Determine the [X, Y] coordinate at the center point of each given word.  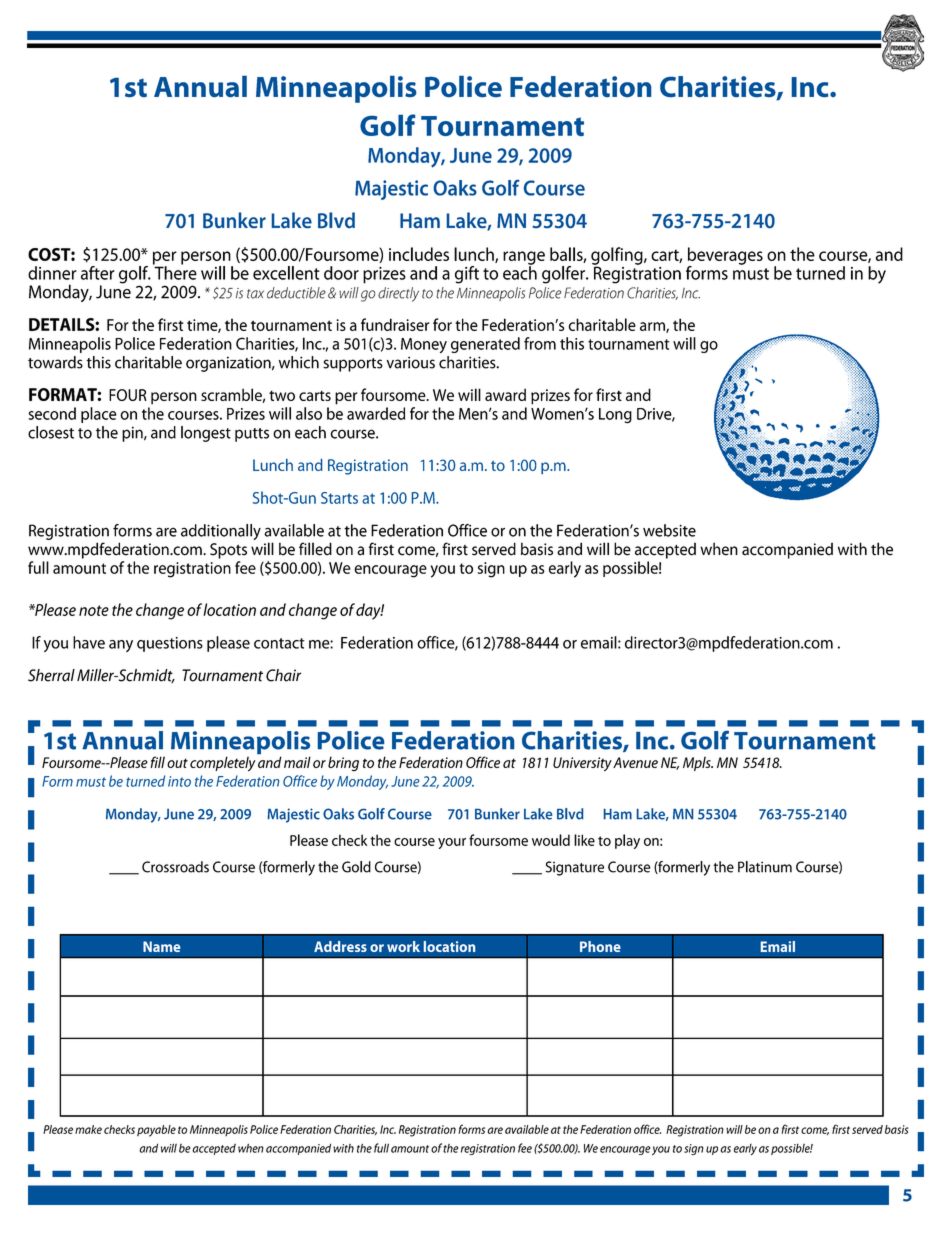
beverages [725, 257]
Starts [339, 498]
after [98, 273]
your [452, 843]
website [669, 530]
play [627, 841]
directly [398, 294]
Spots [228, 551]
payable [156, 1131]
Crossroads [175, 867]
